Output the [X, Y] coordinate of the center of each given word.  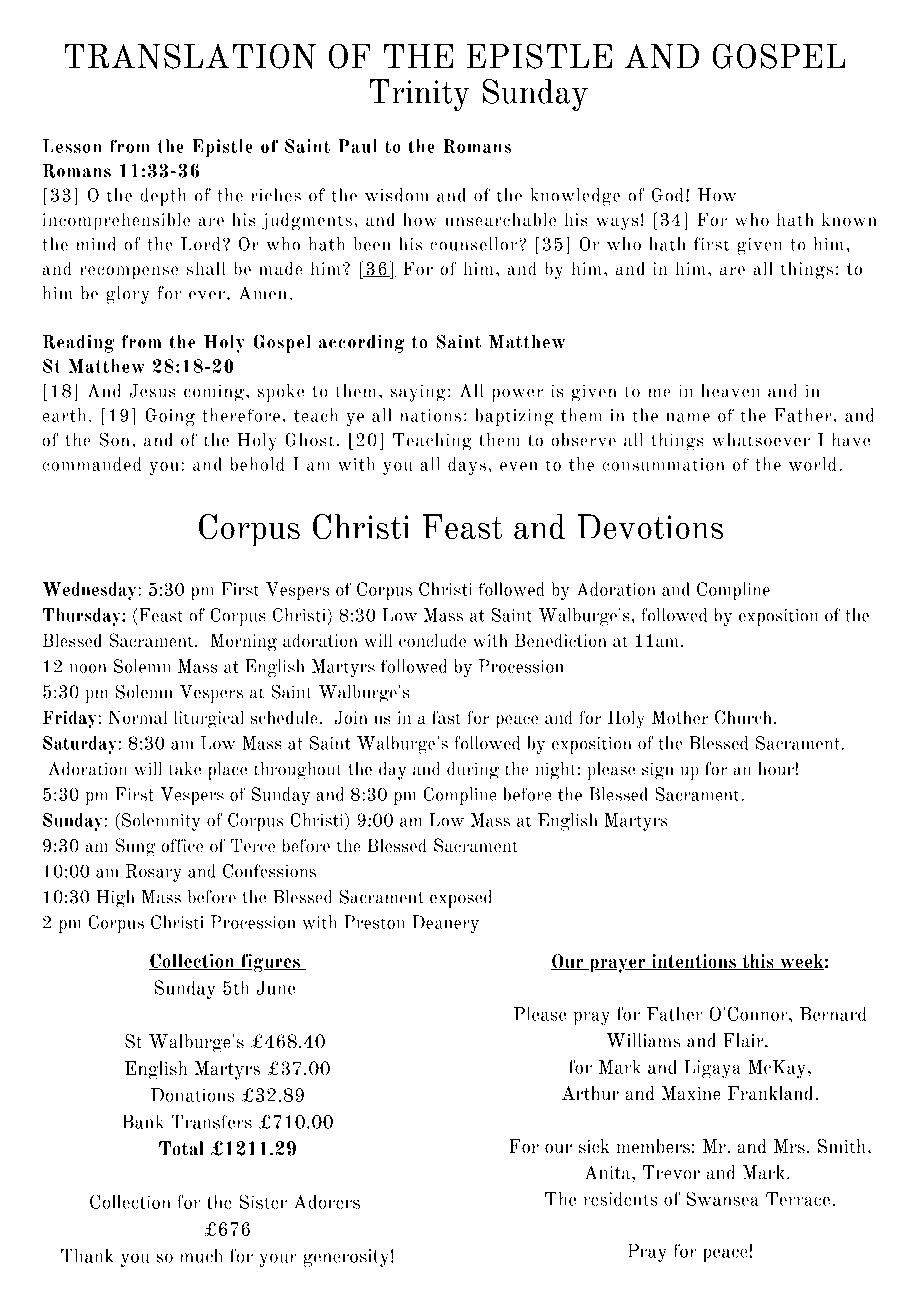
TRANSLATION [190, 56]
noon [88, 668]
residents [620, 1199]
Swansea [722, 1199]
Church [743, 717]
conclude [432, 640]
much [201, 1256]
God [667, 195]
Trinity [419, 95]
